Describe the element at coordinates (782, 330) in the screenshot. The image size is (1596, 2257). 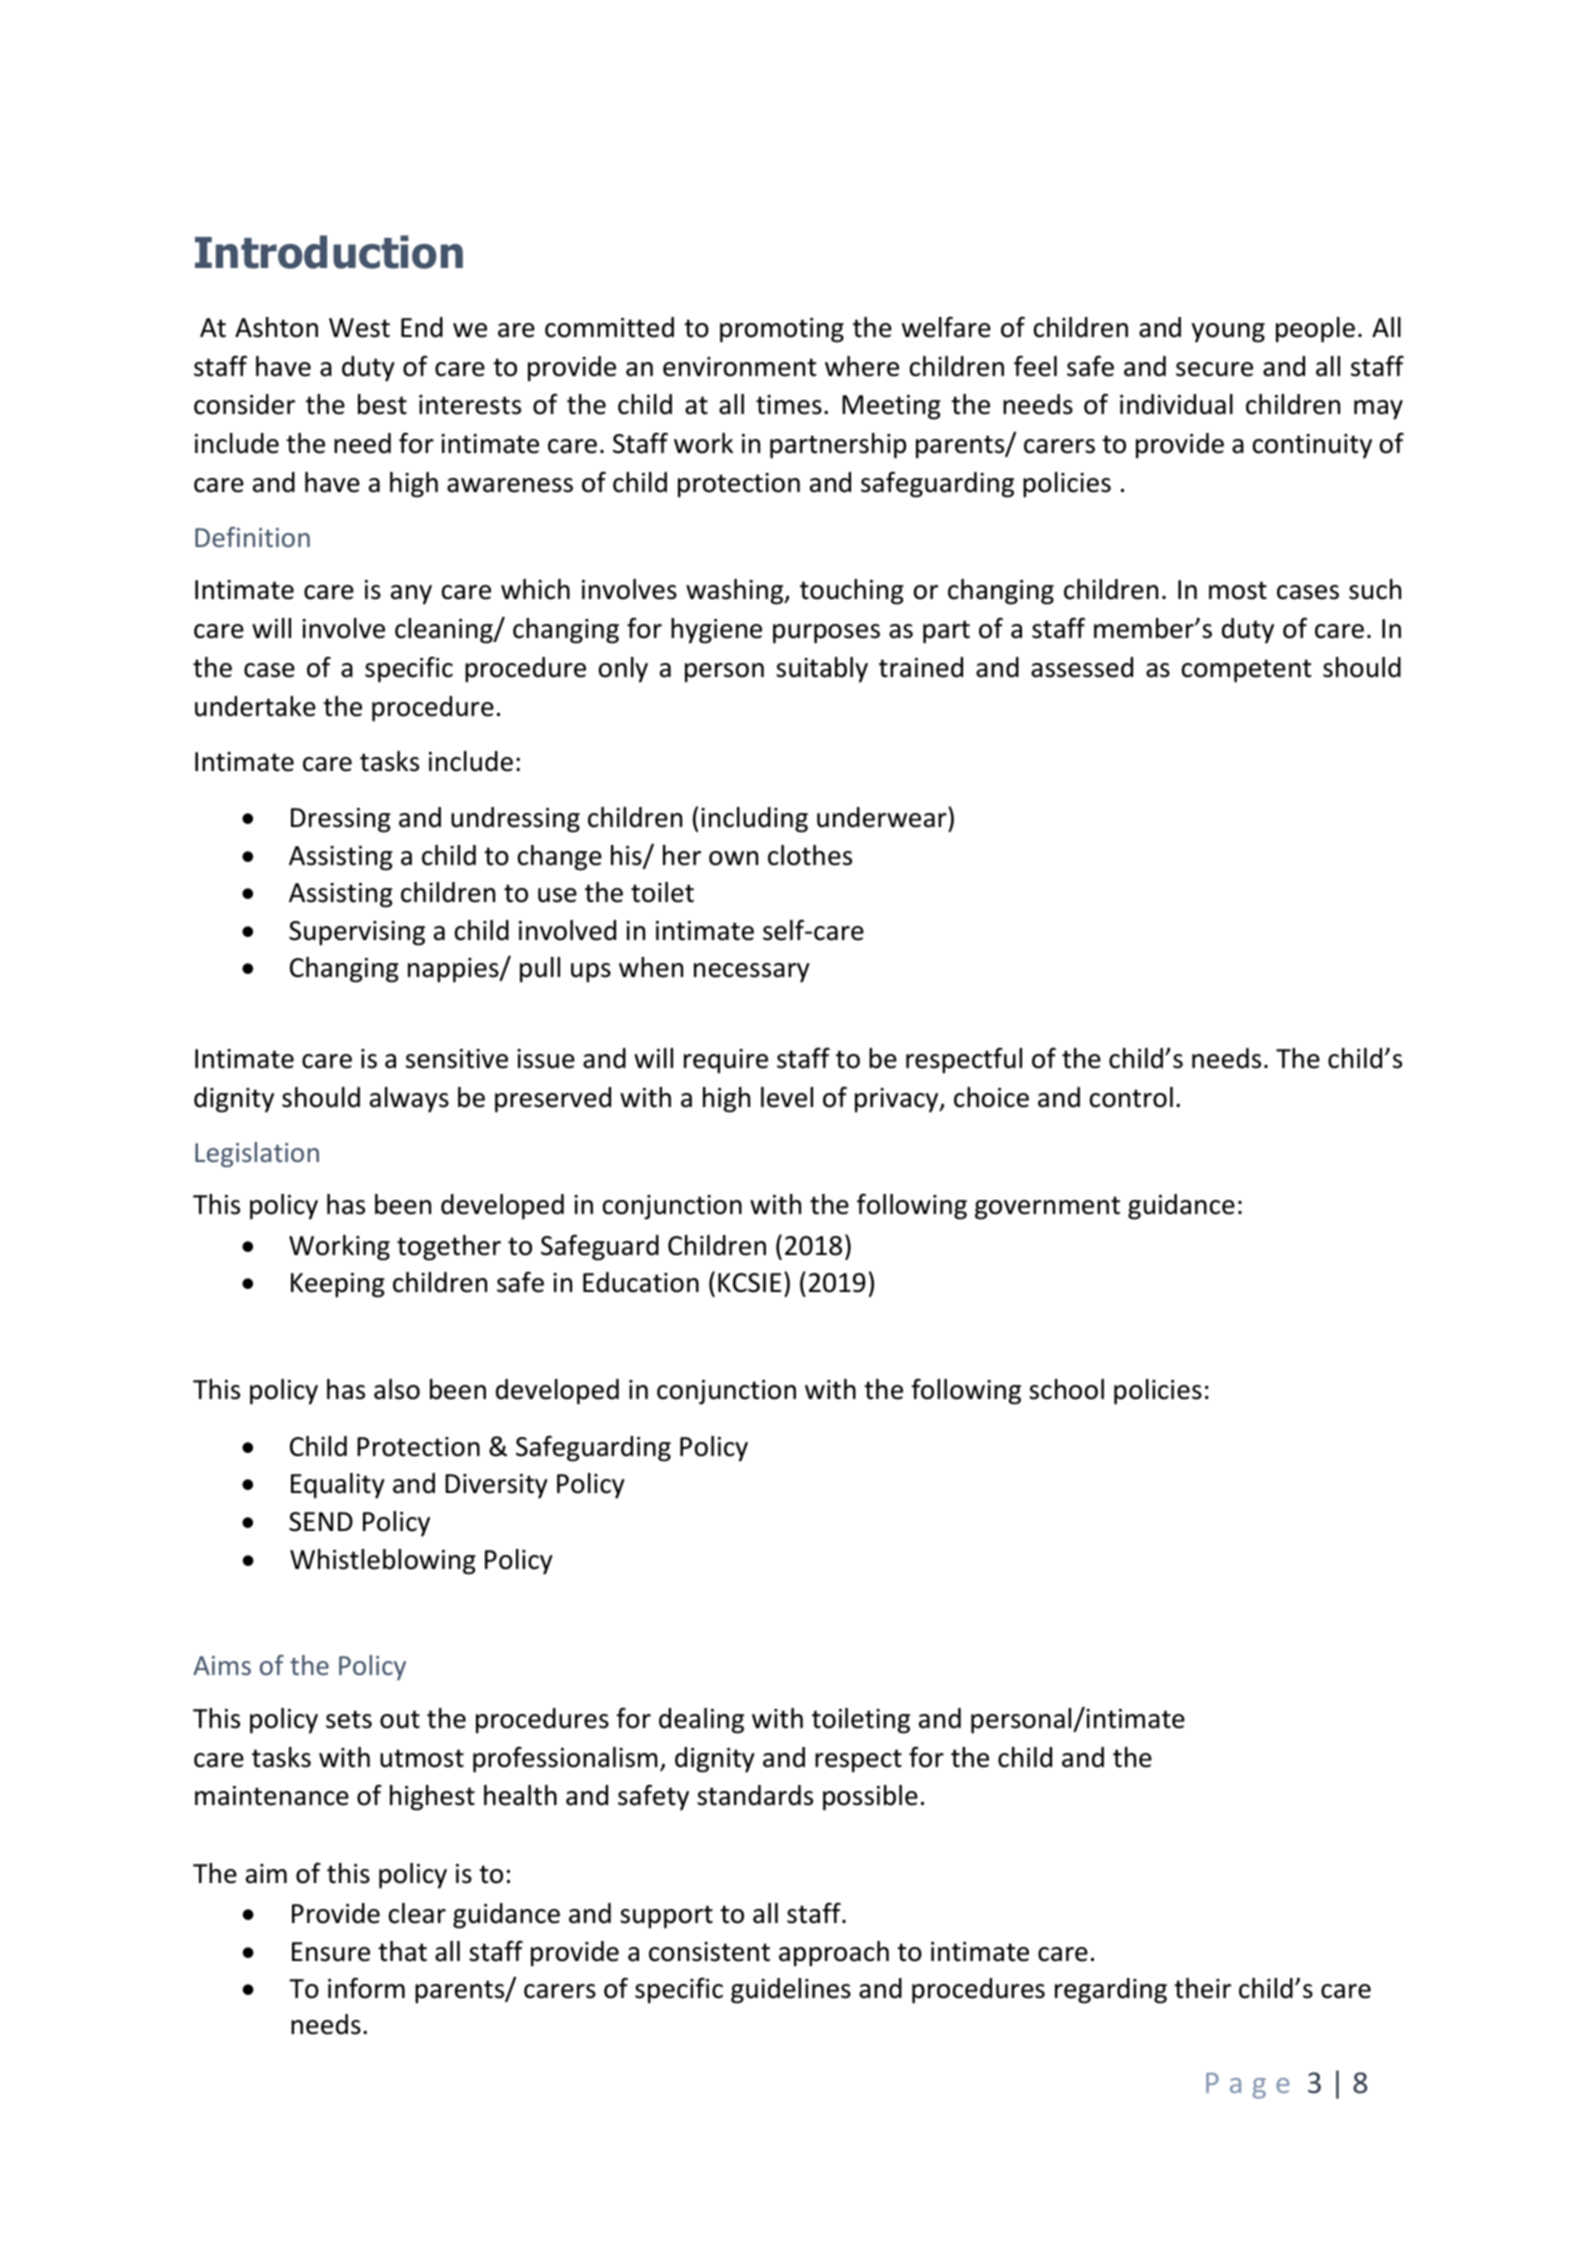
I see `promoting` at that location.
